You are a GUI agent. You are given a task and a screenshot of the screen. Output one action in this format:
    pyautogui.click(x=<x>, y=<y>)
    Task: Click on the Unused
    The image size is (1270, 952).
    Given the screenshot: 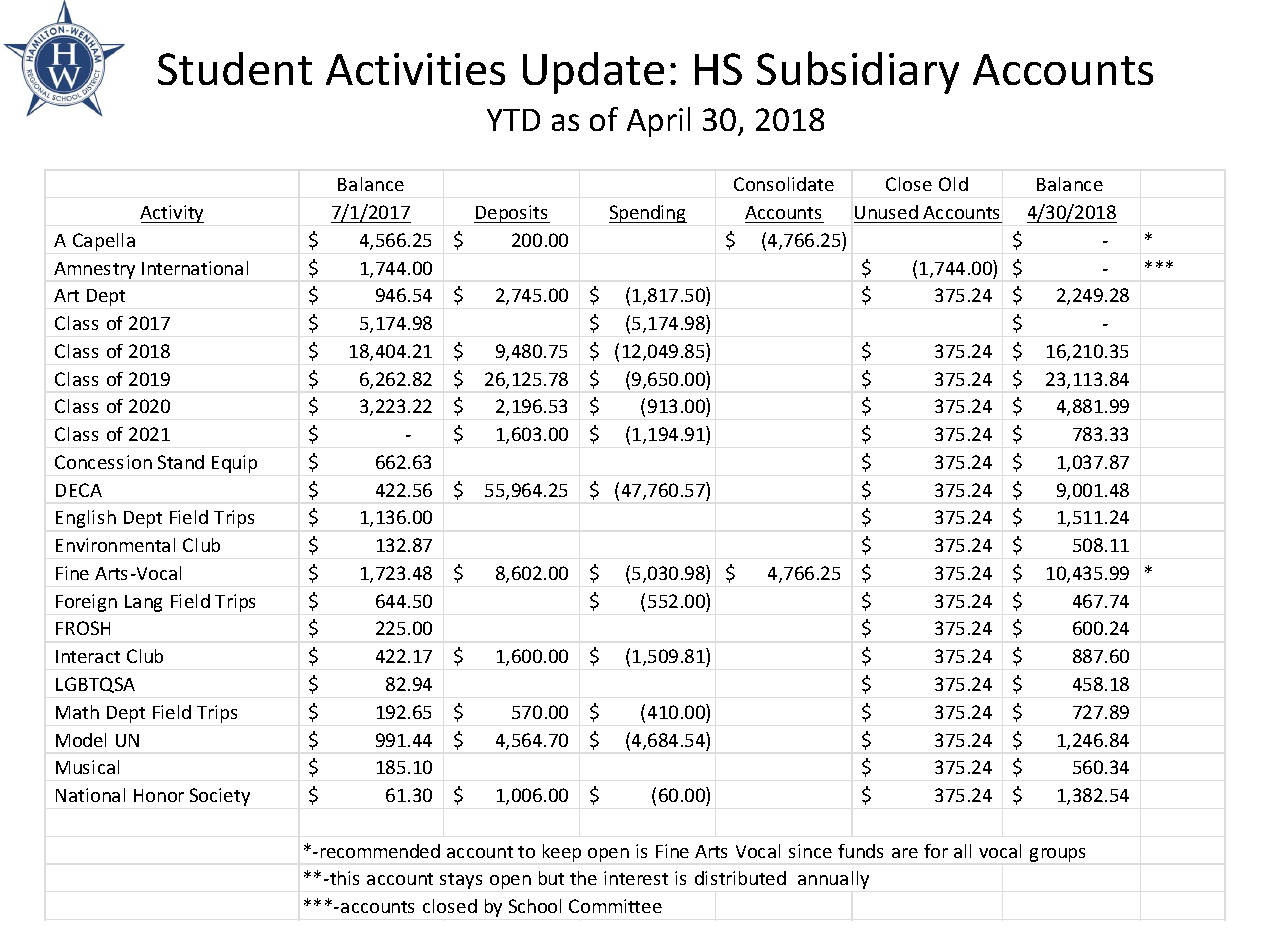 What is the action you would take?
    pyautogui.click(x=886, y=212)
